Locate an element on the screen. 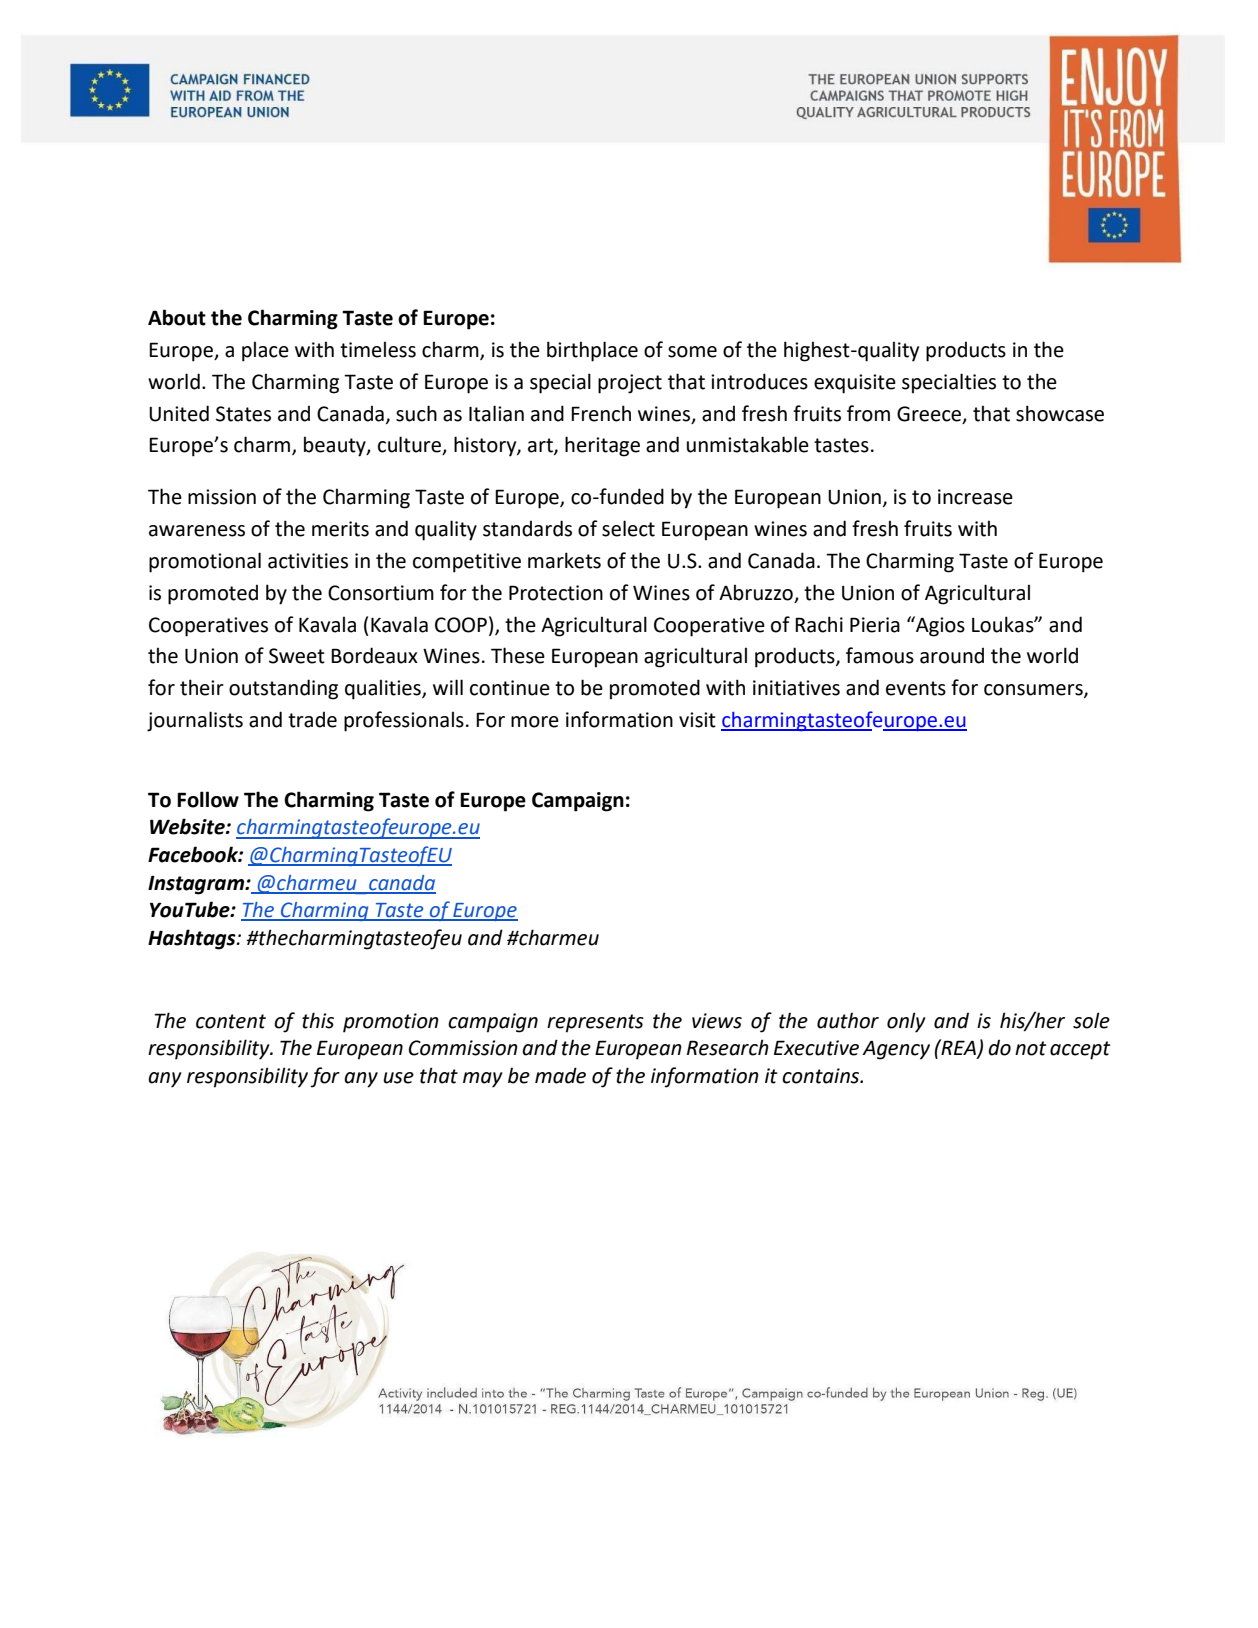 This screenshot has height=1628, width=1258. made is located at coordinates (560, 1075).
